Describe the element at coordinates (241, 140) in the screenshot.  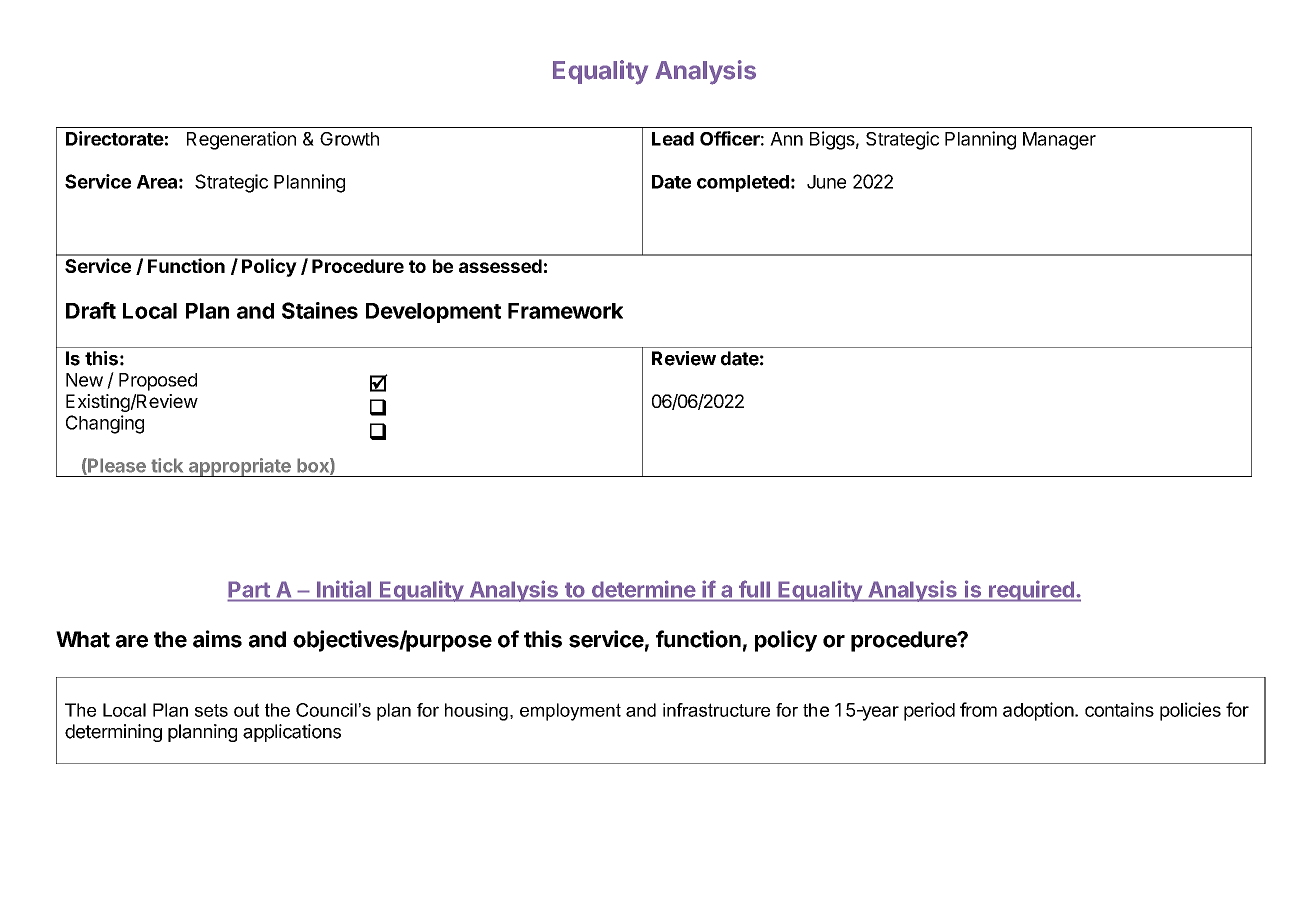
I see `Regeneration` at that location.
